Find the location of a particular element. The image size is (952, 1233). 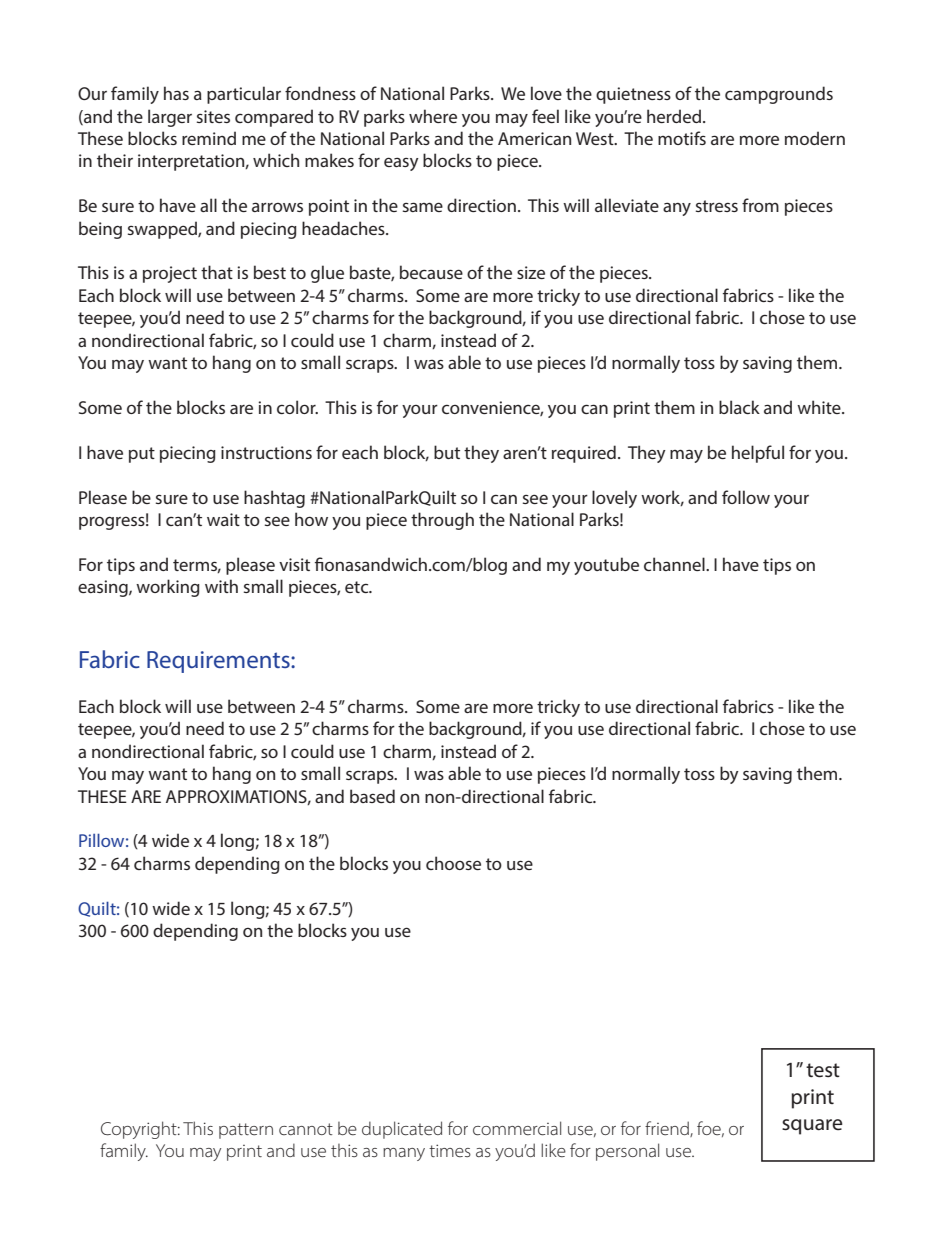

square is located at coordinates (812, 1127).
